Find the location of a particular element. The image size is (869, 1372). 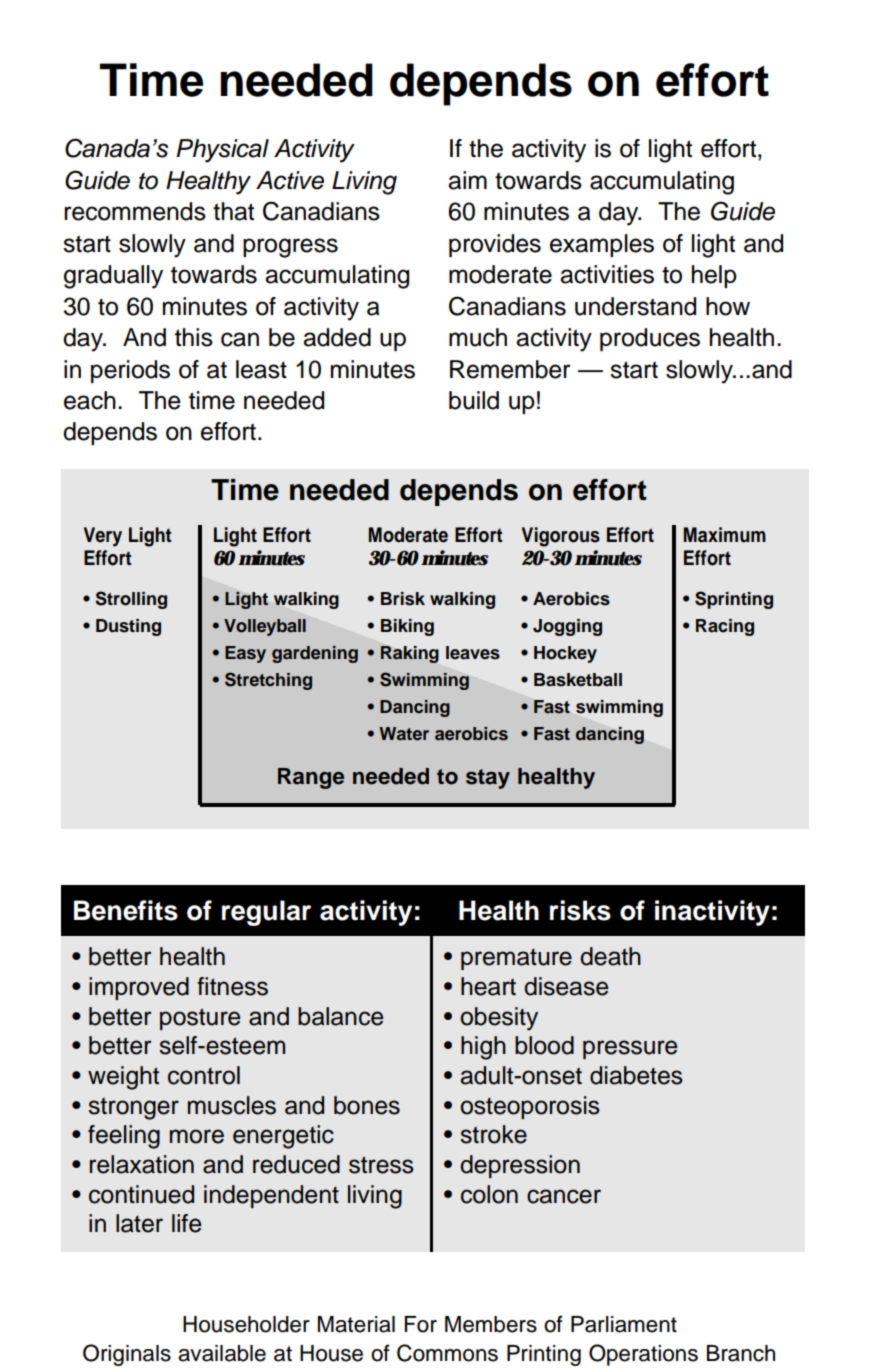

Very is located at coordinates (103, 537).
